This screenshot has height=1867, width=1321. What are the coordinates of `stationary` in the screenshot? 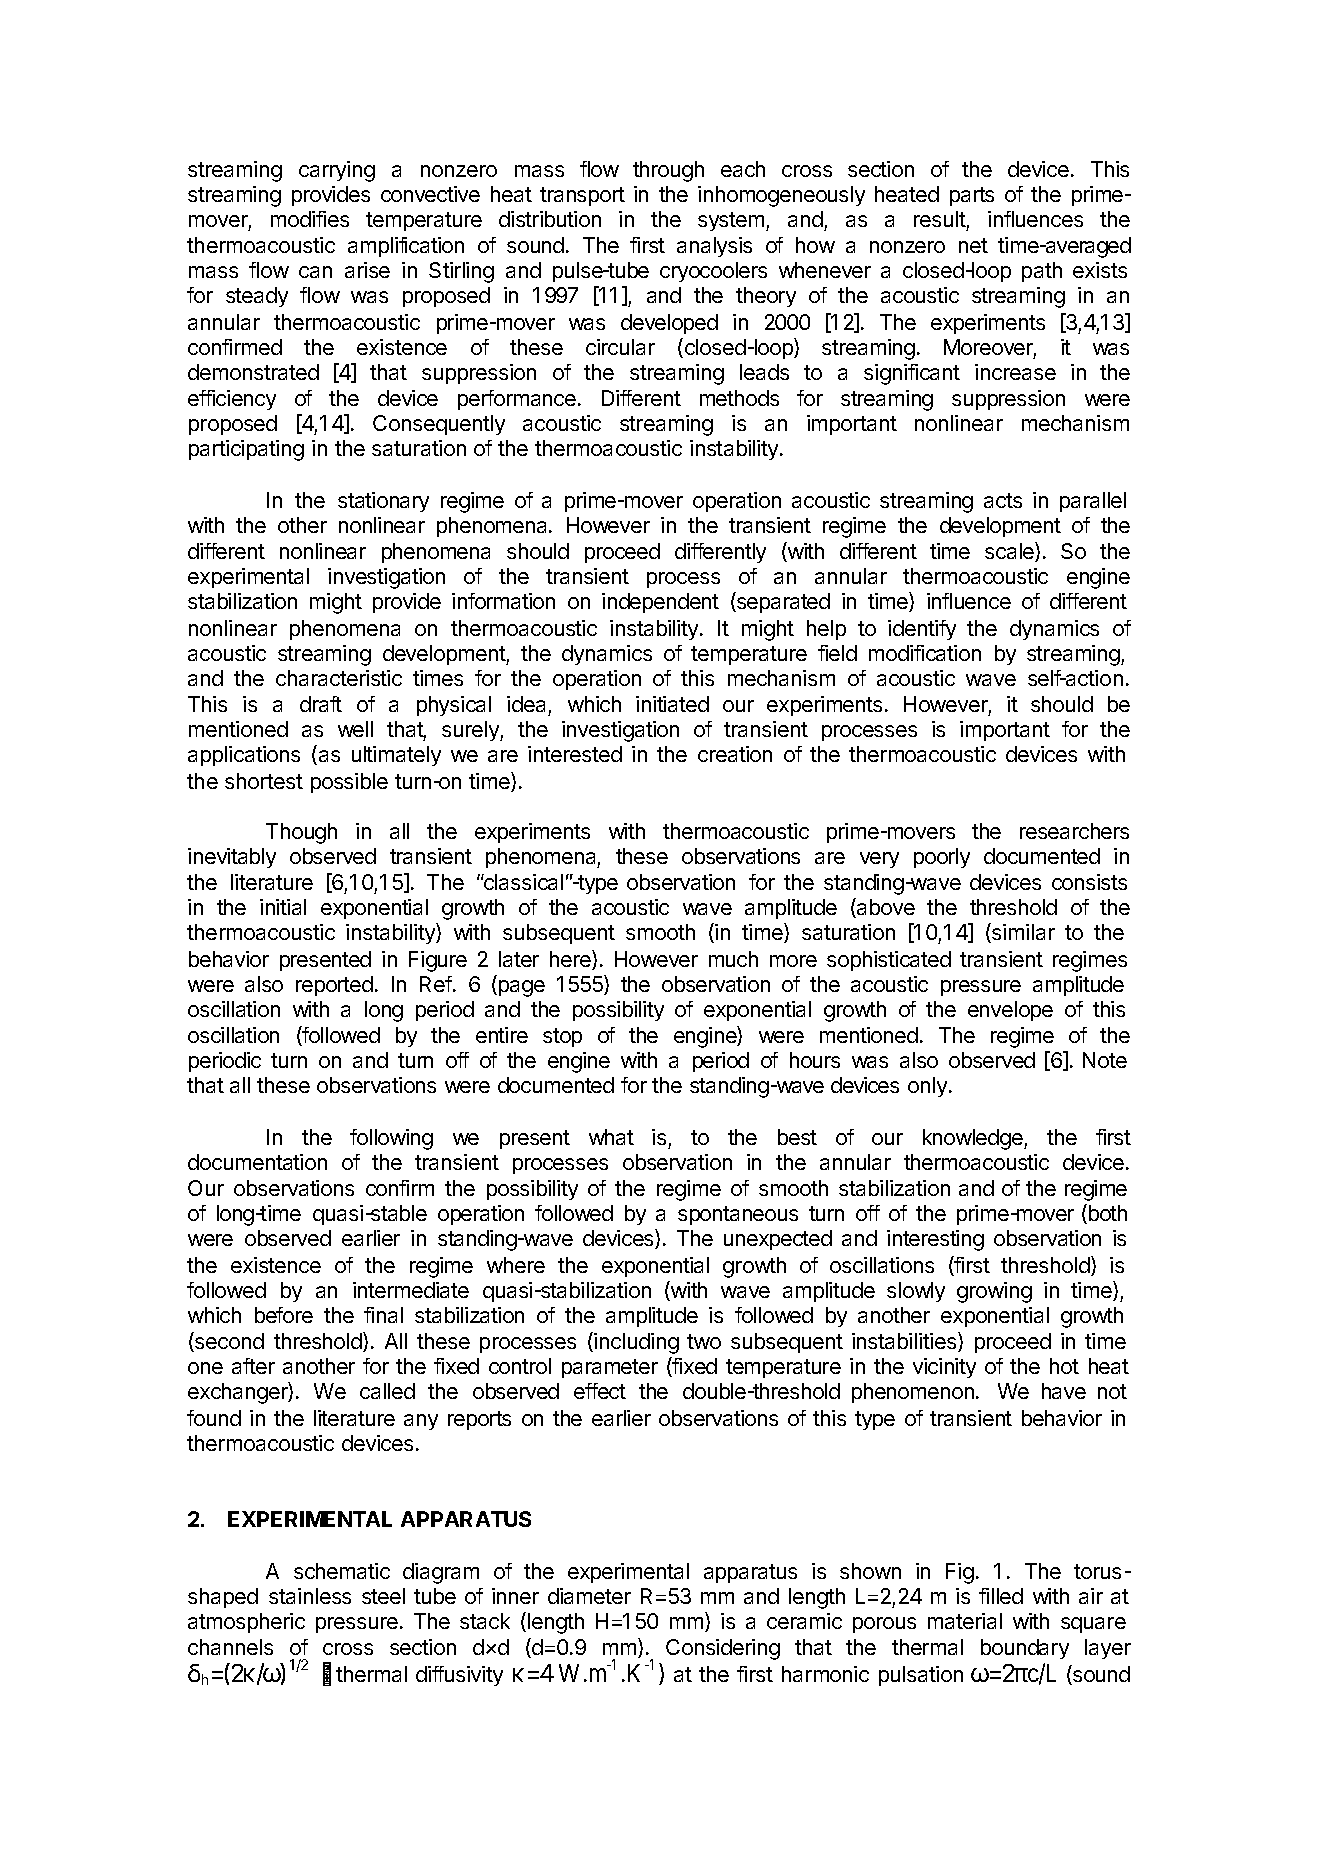 It's located at (383, 502).
